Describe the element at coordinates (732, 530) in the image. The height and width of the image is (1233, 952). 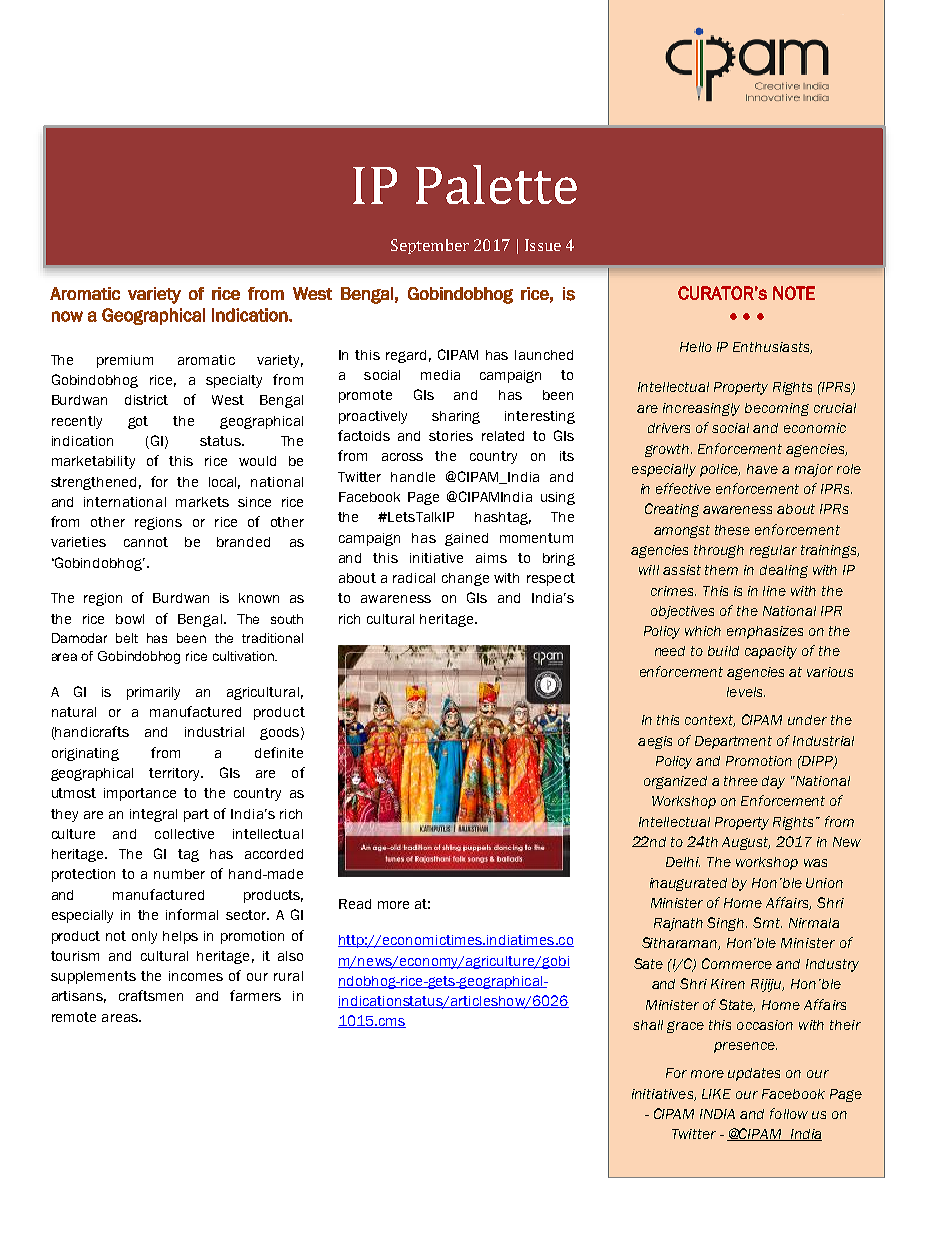
I see `these` at that location.
